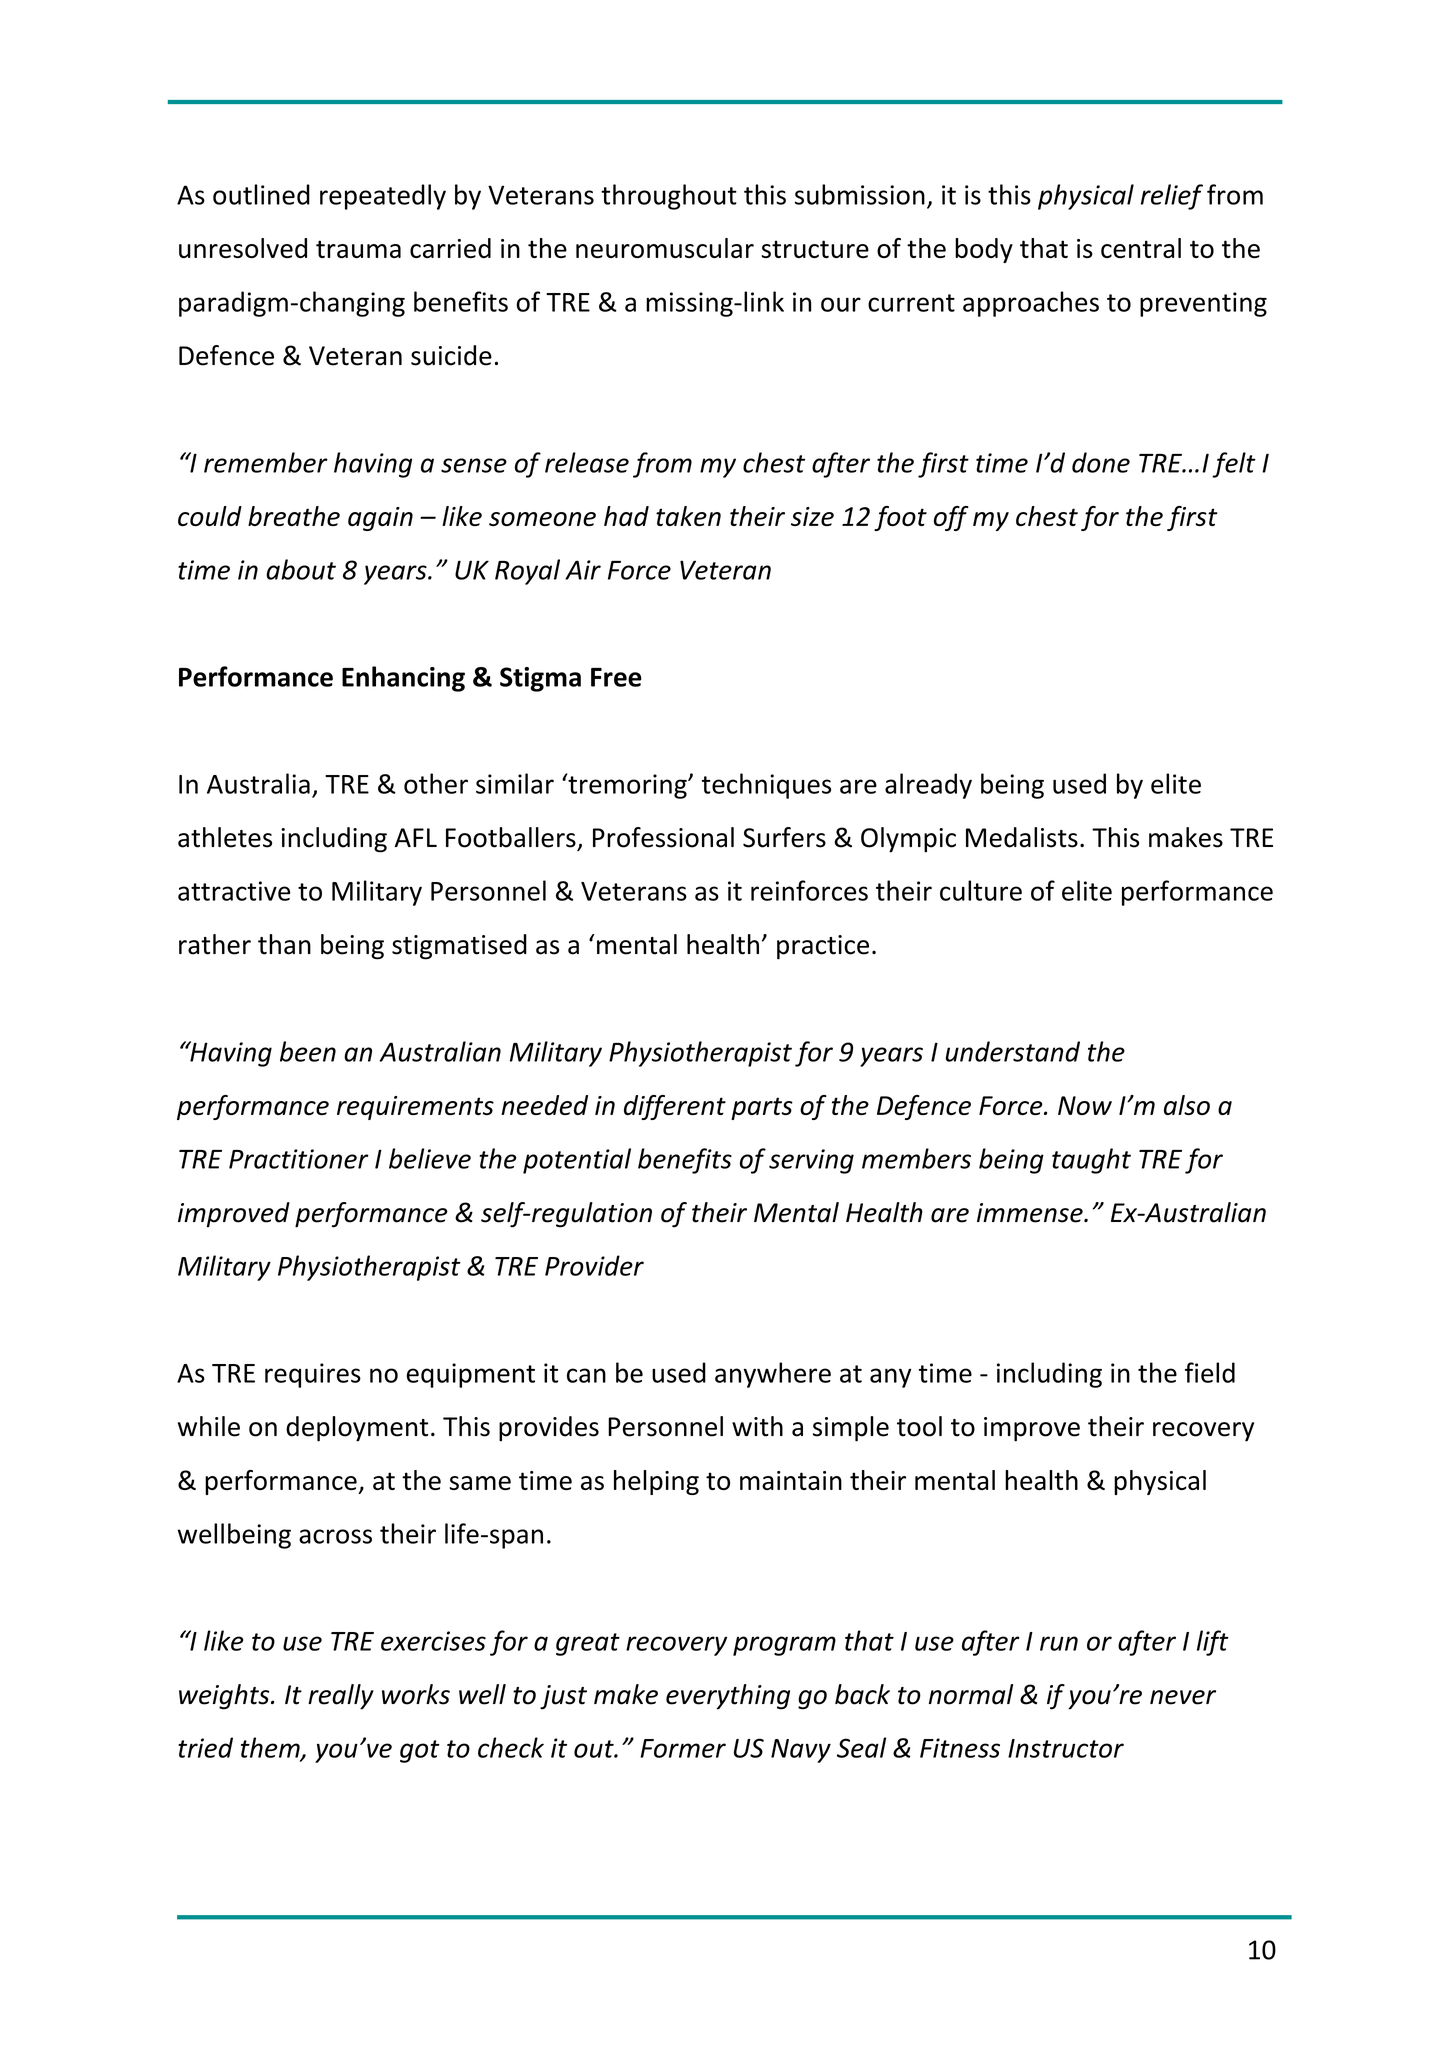 The height and width of the screenshot is (2052, 1451). What do you see at coordinates (688, 516) in the screenshot?
I see `taken` at bounding box center [688, 516].
